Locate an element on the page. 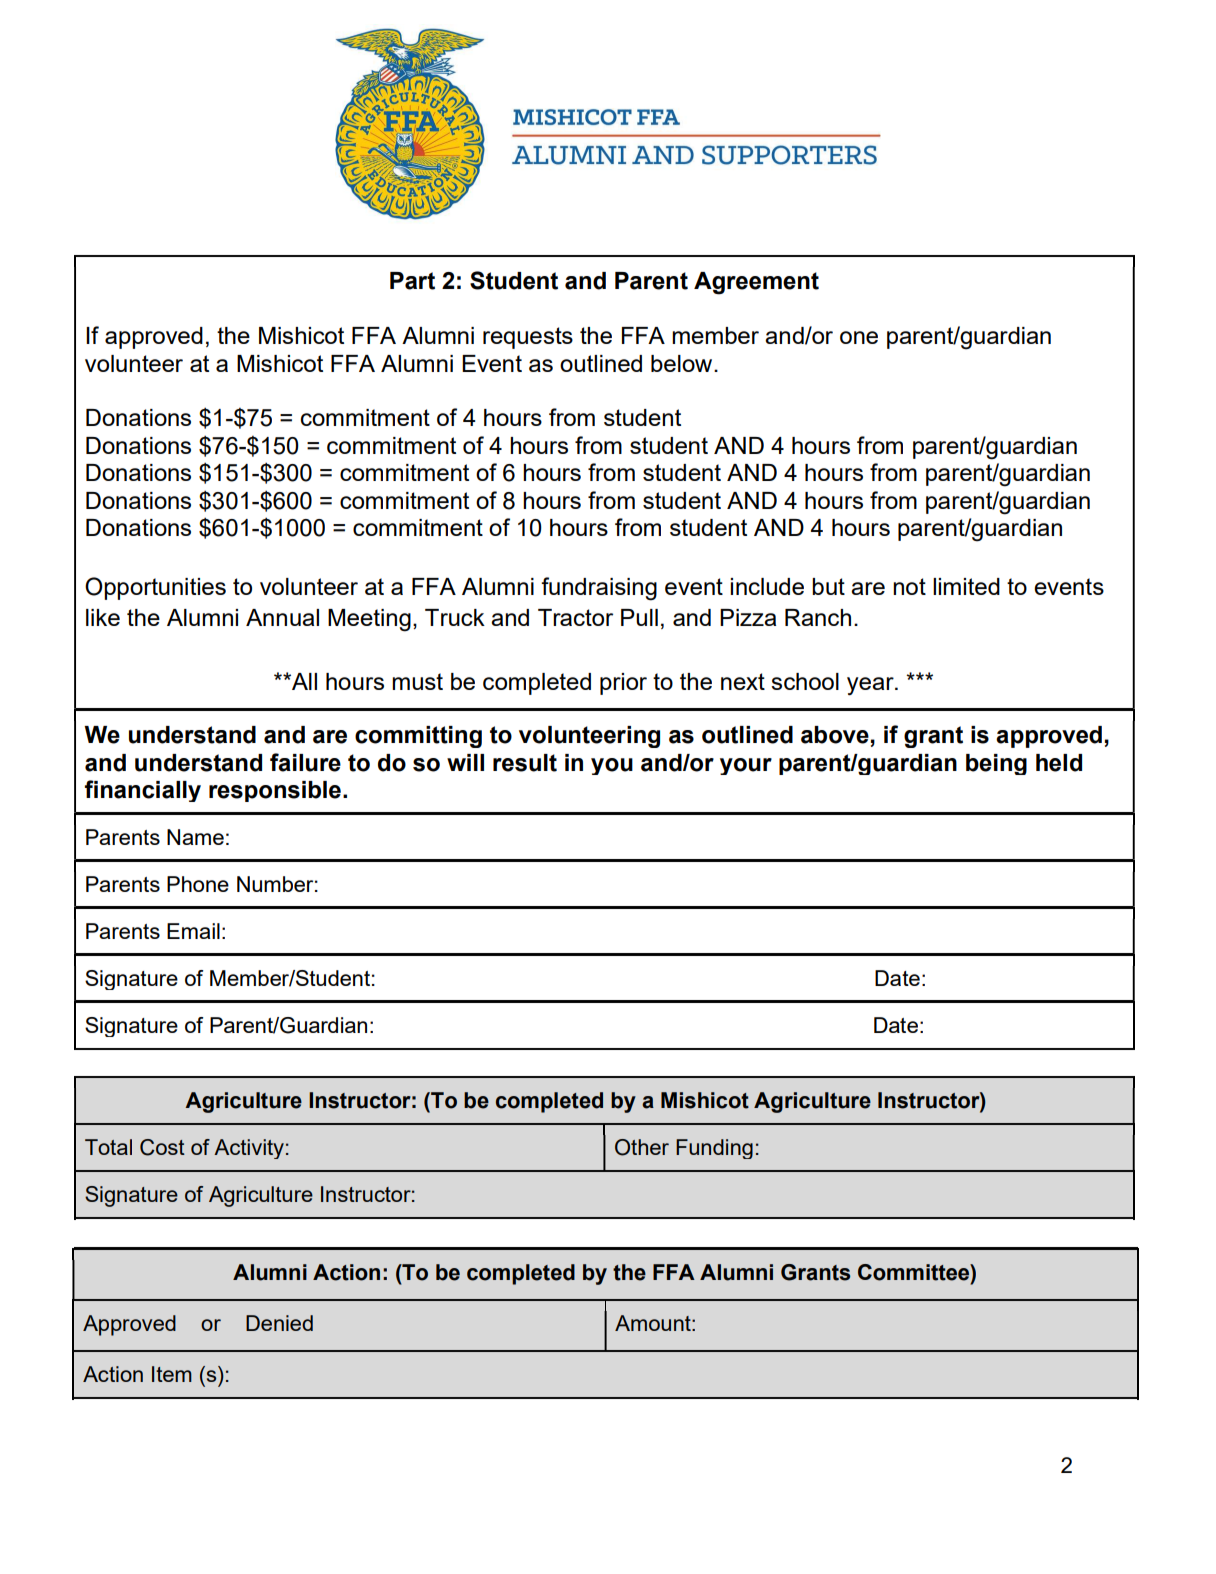 The width and height of the document is (1216, 1574). Annual is located at coordinates (282, 617).
